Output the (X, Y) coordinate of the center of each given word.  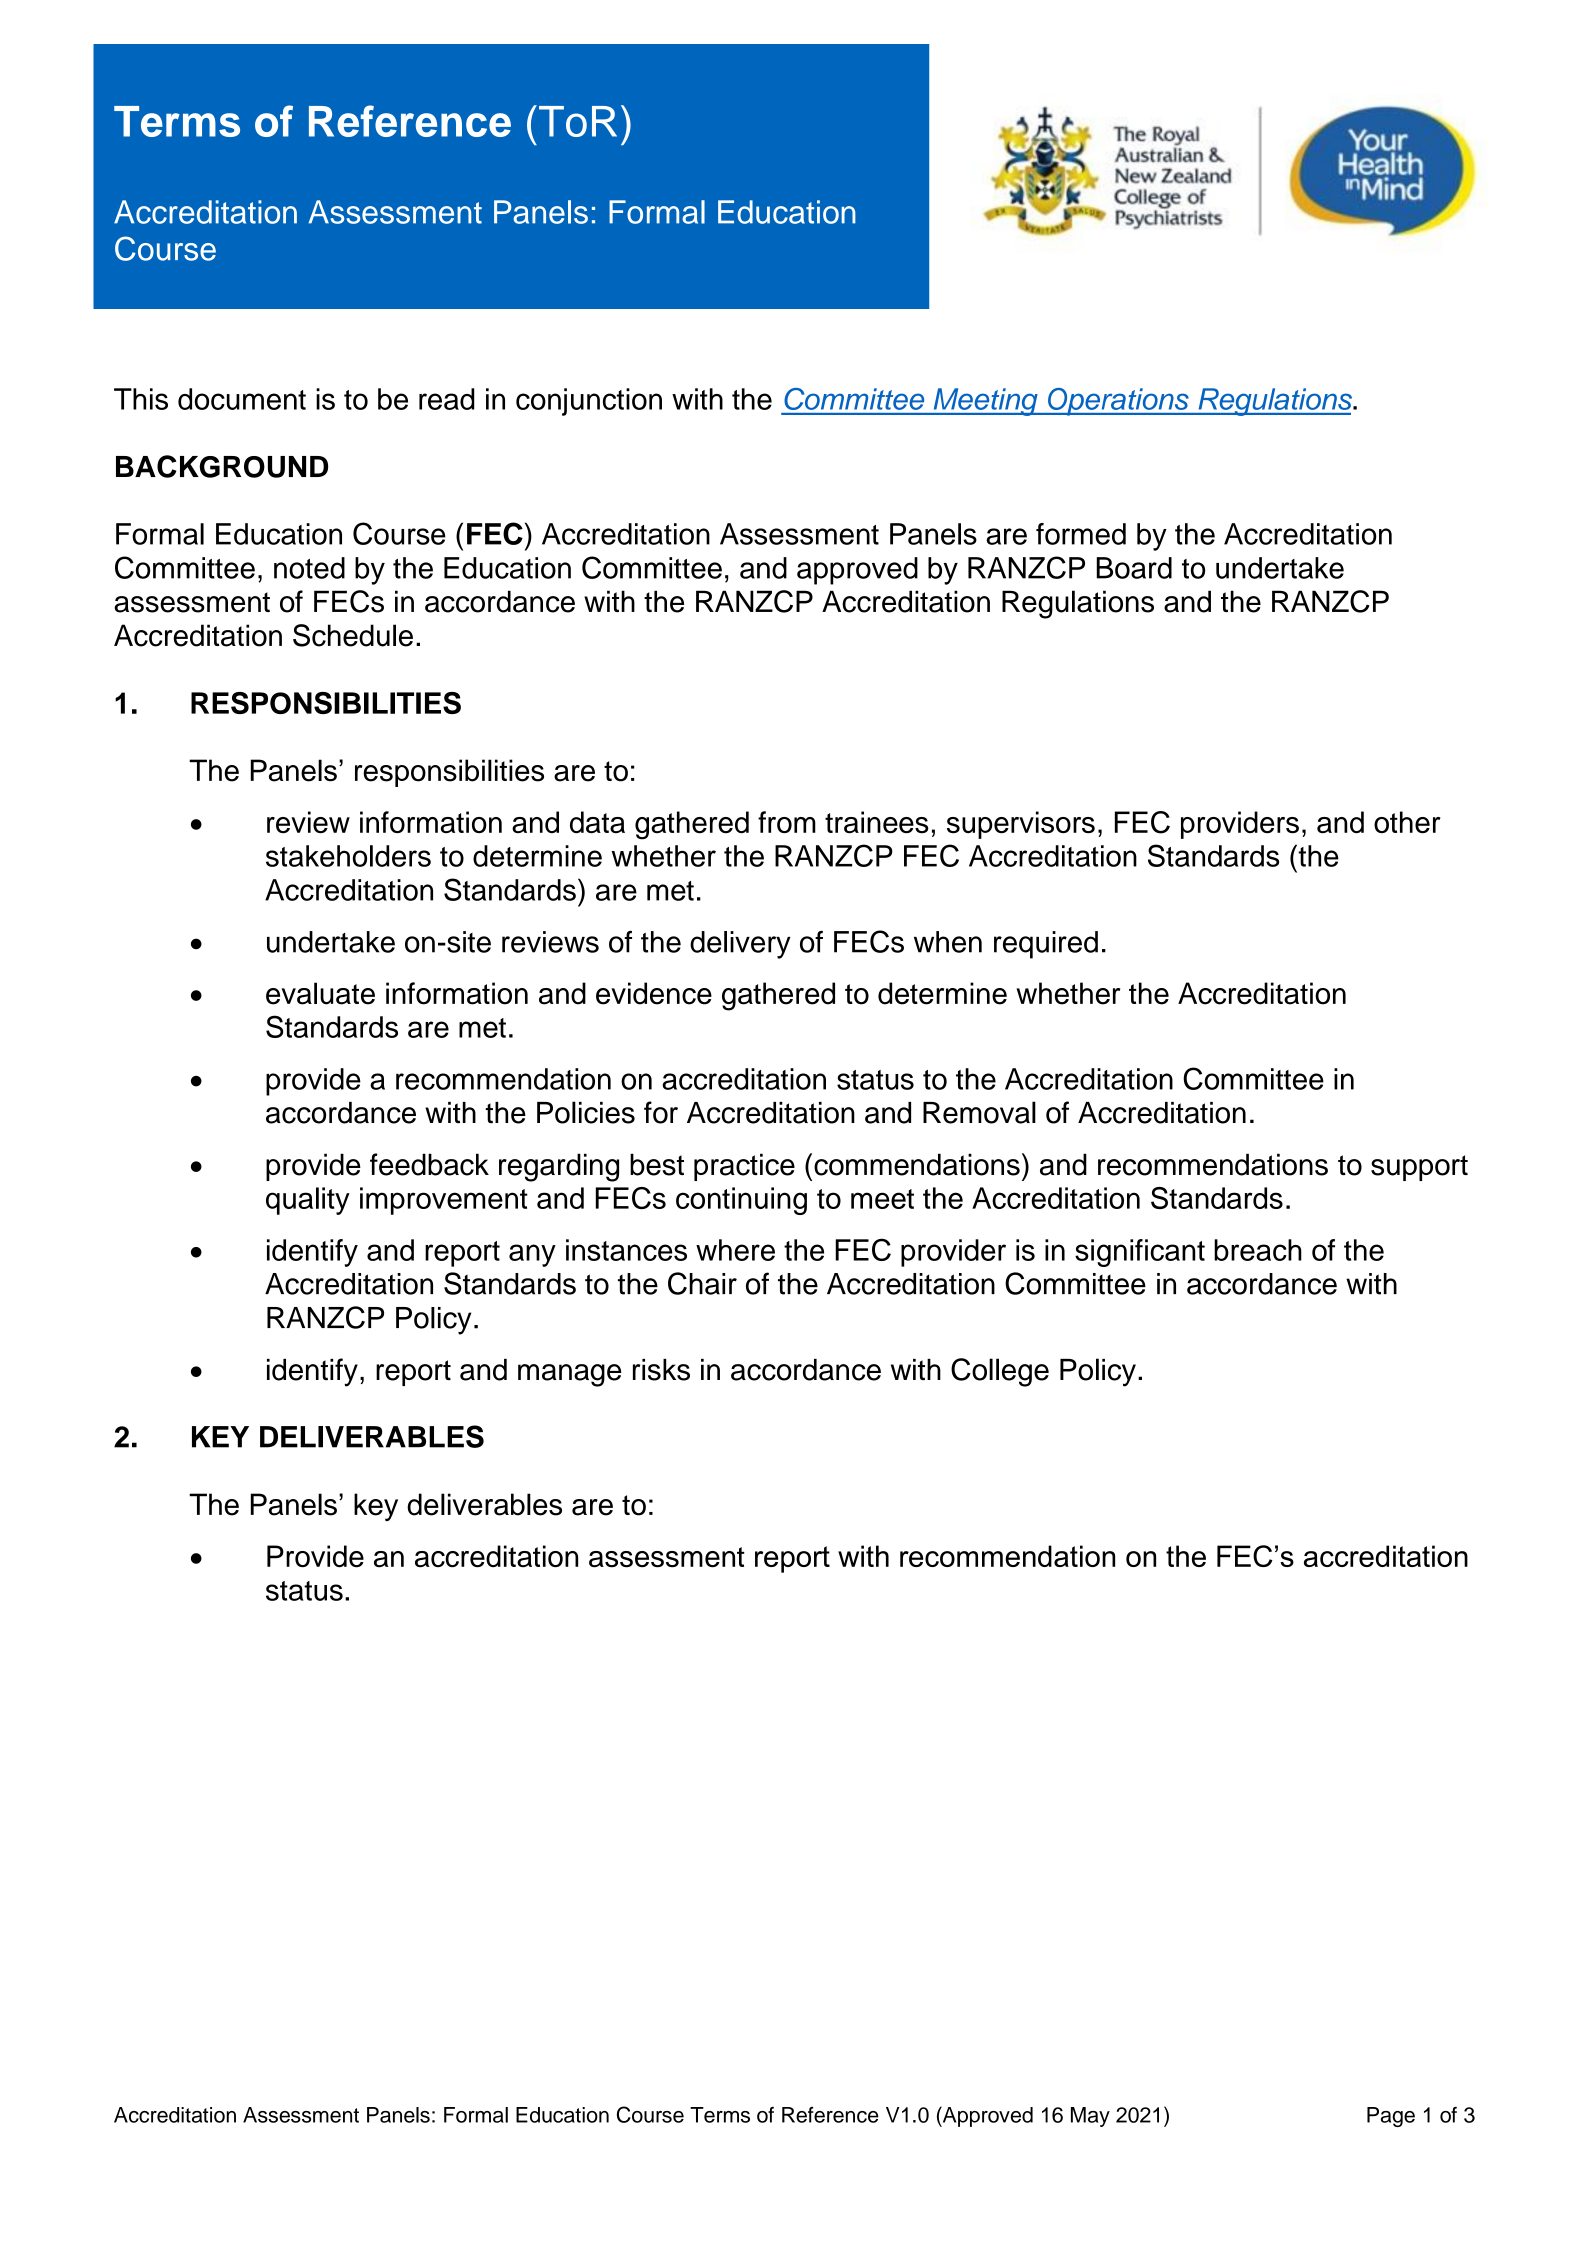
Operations (1118, 402)
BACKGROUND (222, 466)
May (1090, 2117)
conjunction (589, 402)
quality (308, 1201)
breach (1258, 1250)
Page (1391, 2117)
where (735, 1250)
